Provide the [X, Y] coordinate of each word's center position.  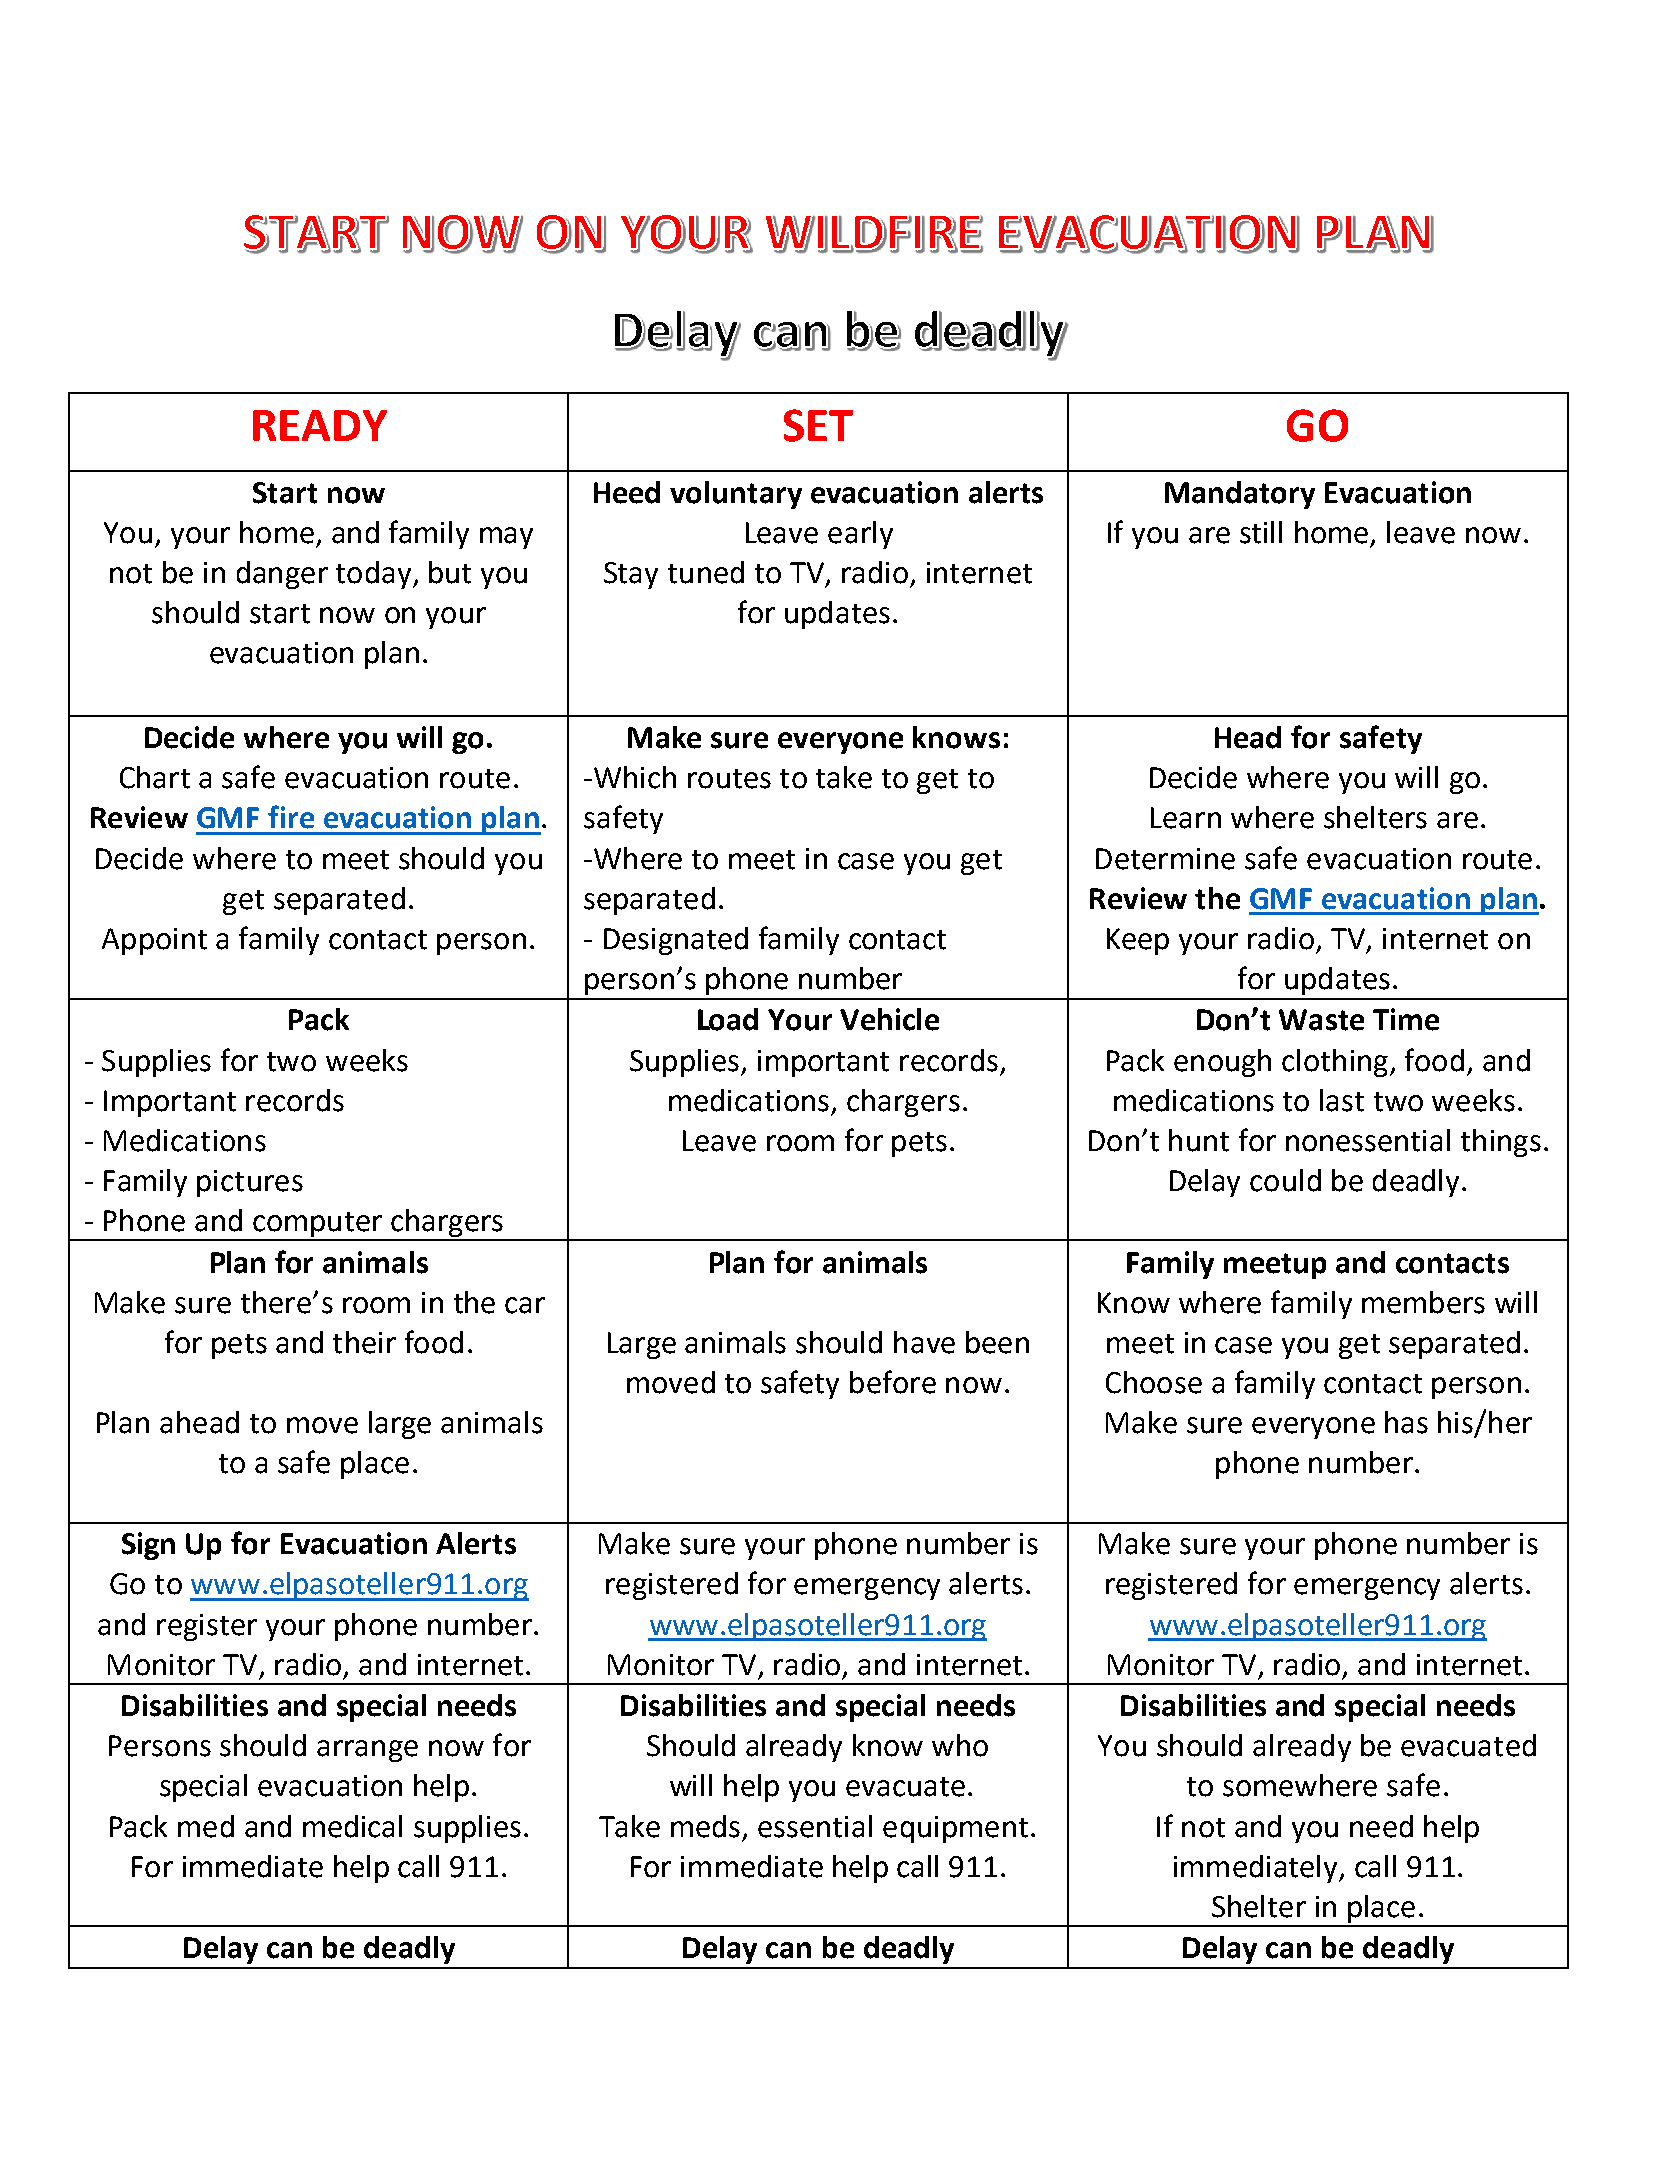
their [364, 1342]
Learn [1186, 818]
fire [291, 817]
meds [705, 1826]
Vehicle [889, 1019]
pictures [250, 1183]
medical [352, 1826]
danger [282, 575]
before [893, 1382]
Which [635, 777]
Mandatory [1240, 495]
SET [818, 425]
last [1342, 1100]
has [1406, 1422]
